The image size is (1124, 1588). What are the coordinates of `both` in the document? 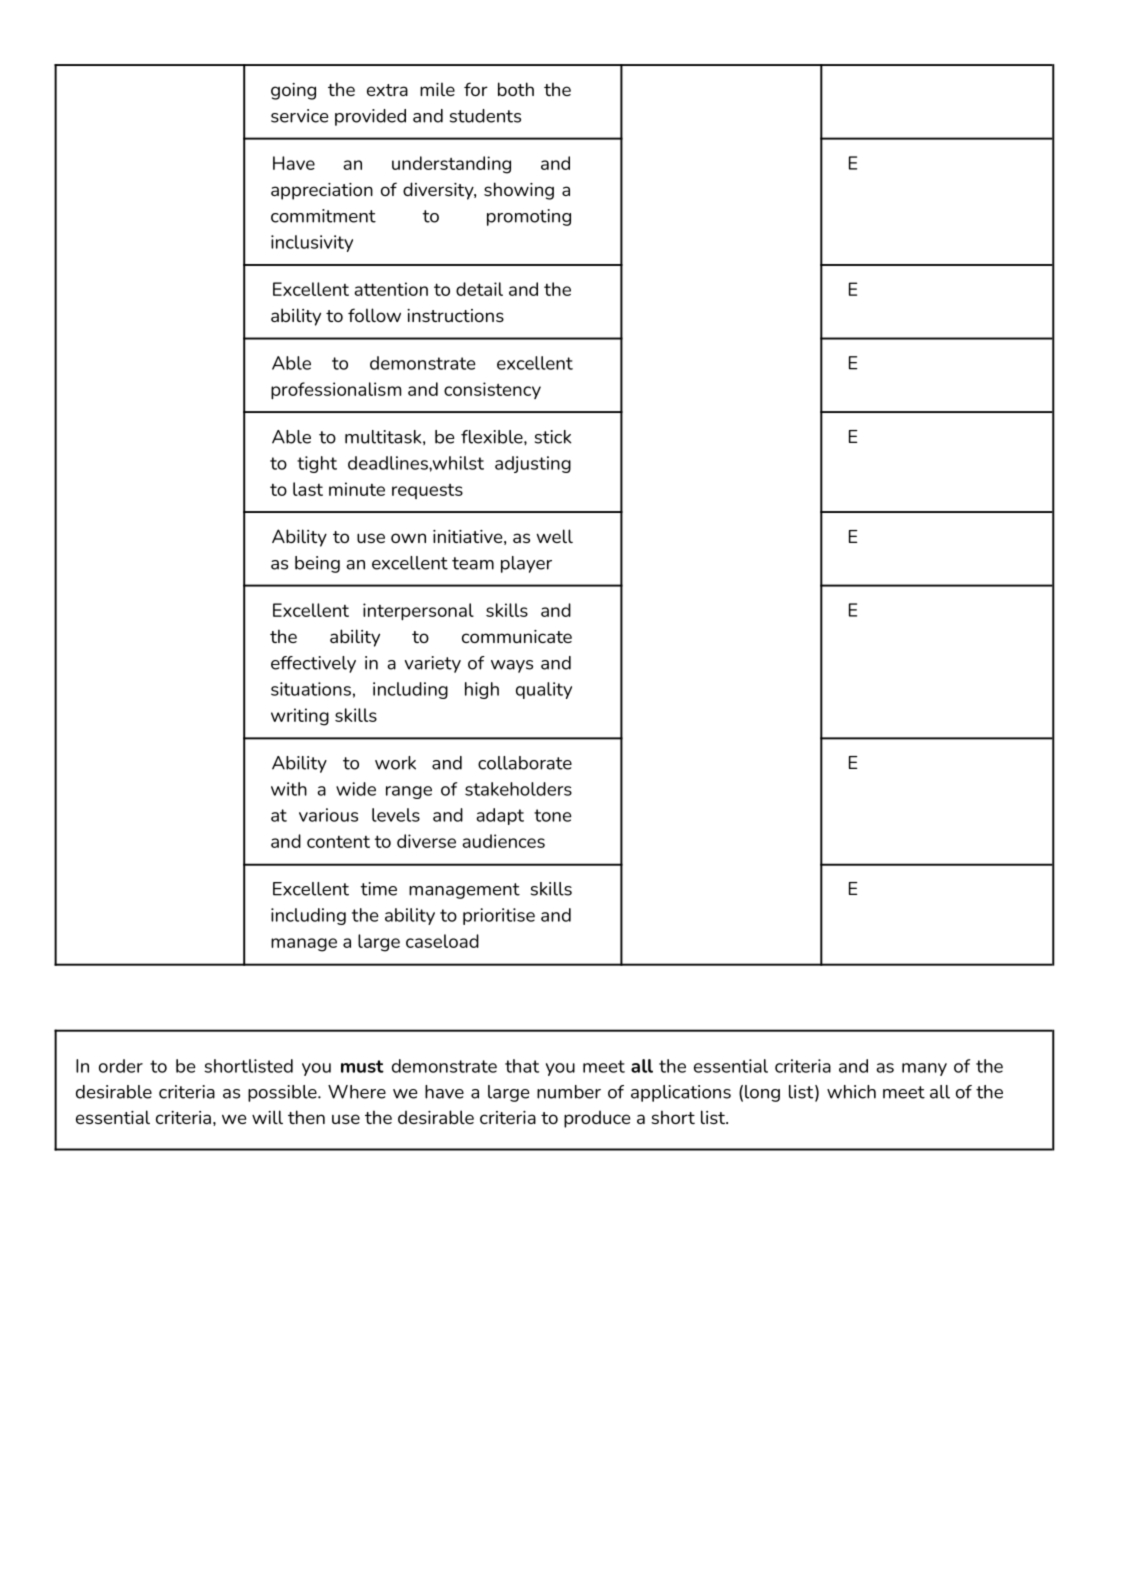 It's located at (516, 89).
